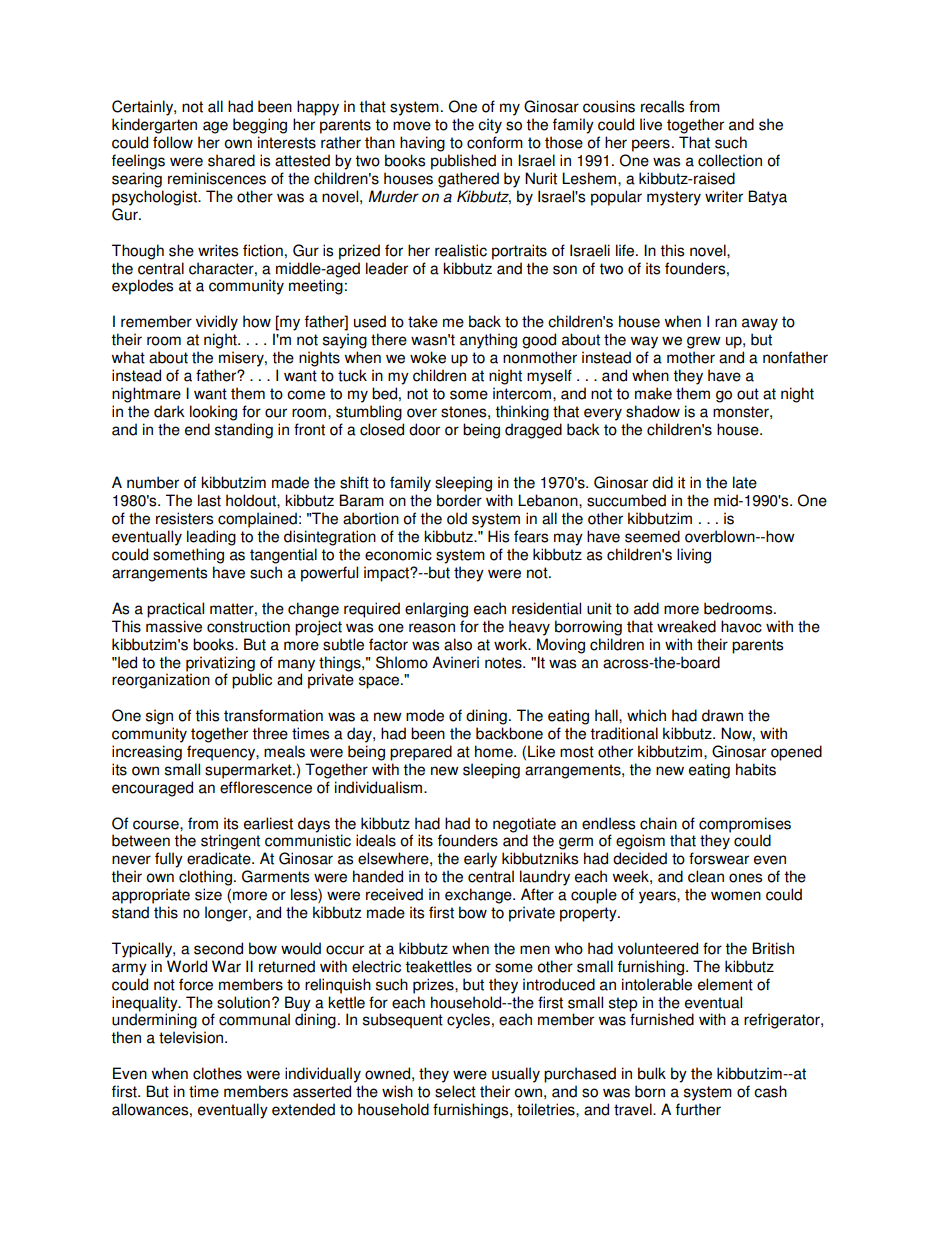  I want to click on practical, so click(175, 610).
